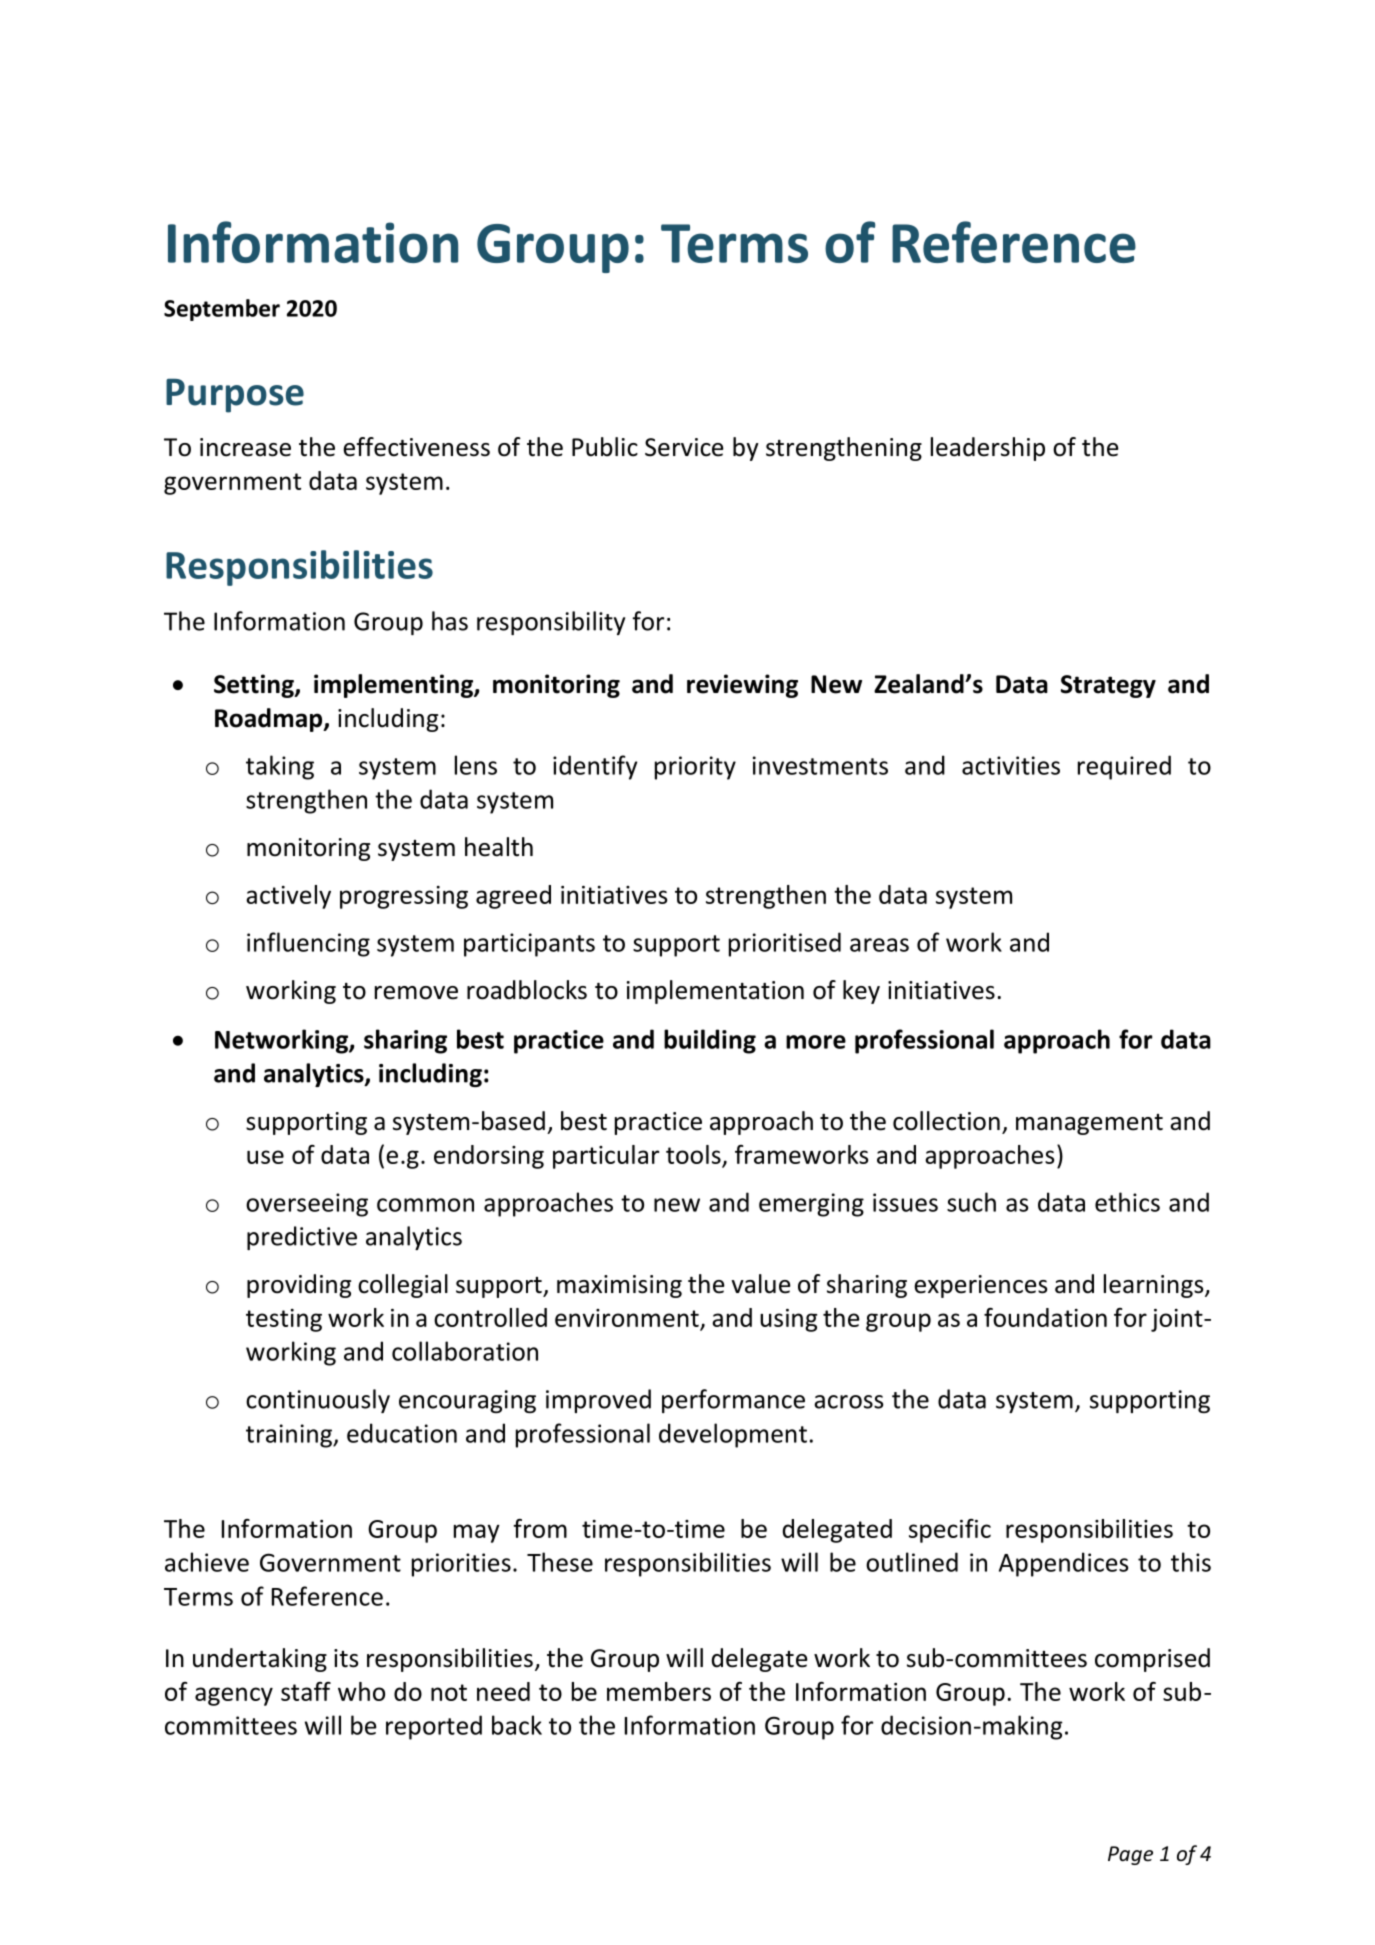 Image resolution: width=1375 pixels, height=1945 pixels. I want to click on training, so click(290, 1436).
